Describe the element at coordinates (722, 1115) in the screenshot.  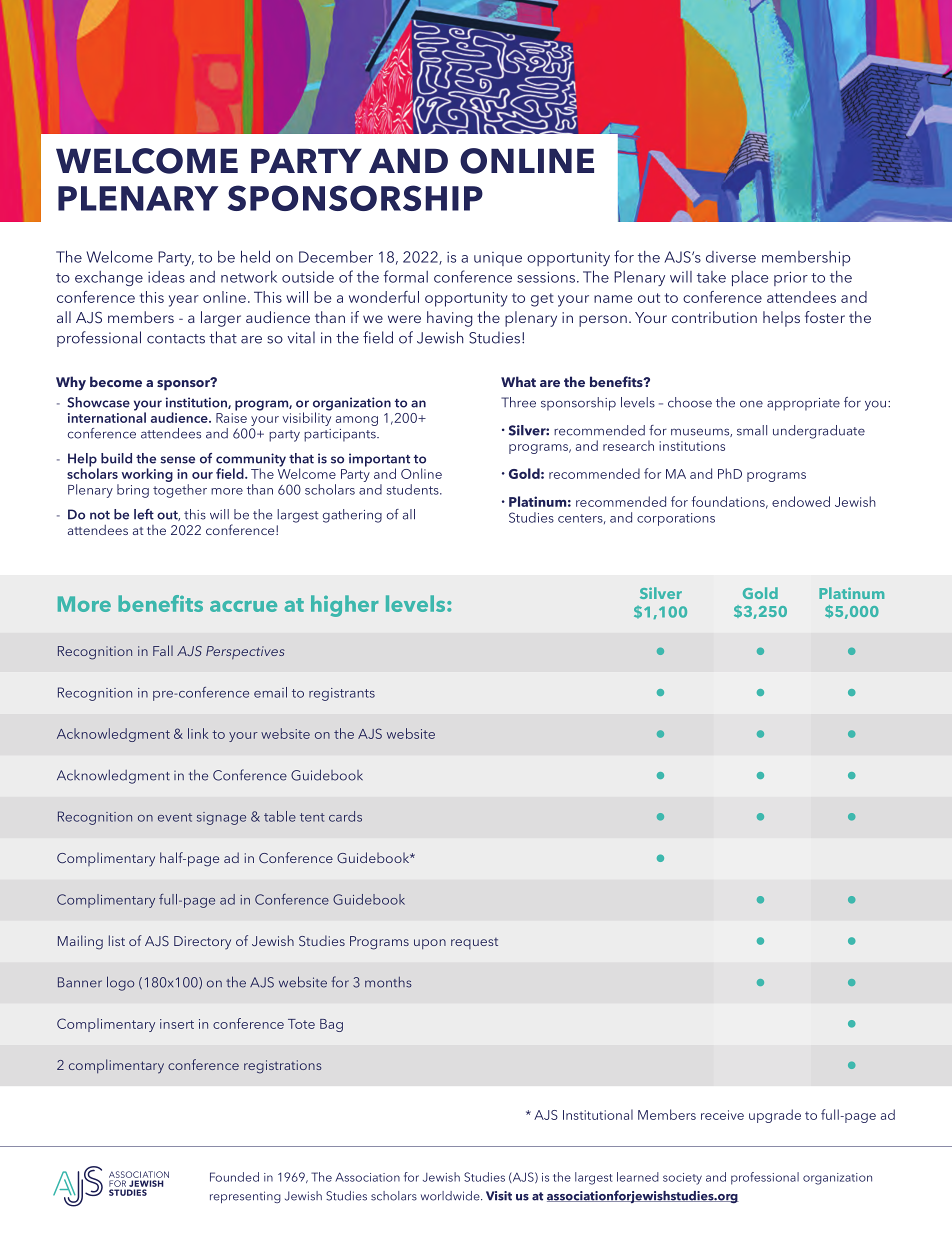
I see `receive` at that location.
